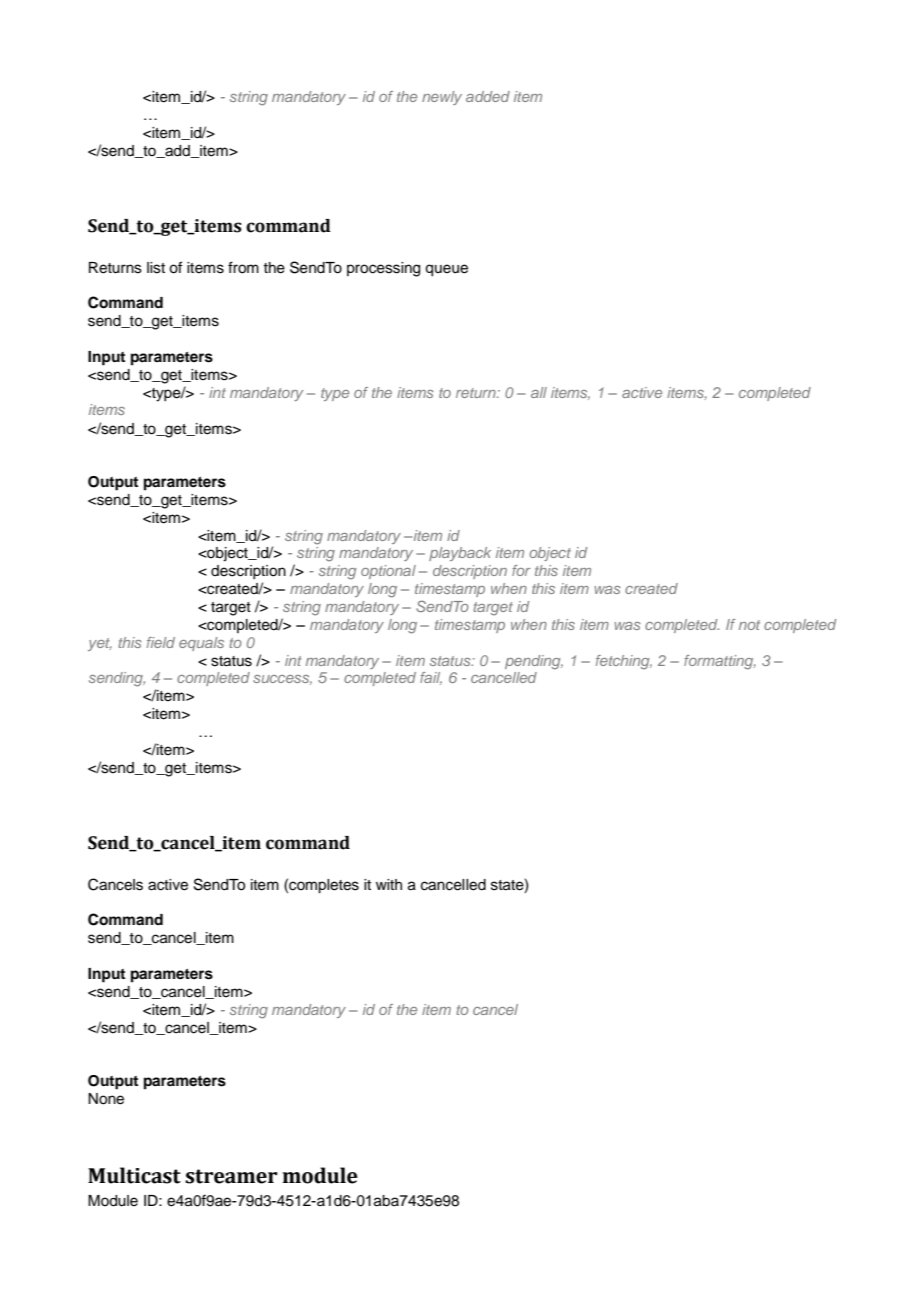  What do you see at coordinates (389, 884) in the screenshot?
I see `with` at bounding box center [389, 884].
